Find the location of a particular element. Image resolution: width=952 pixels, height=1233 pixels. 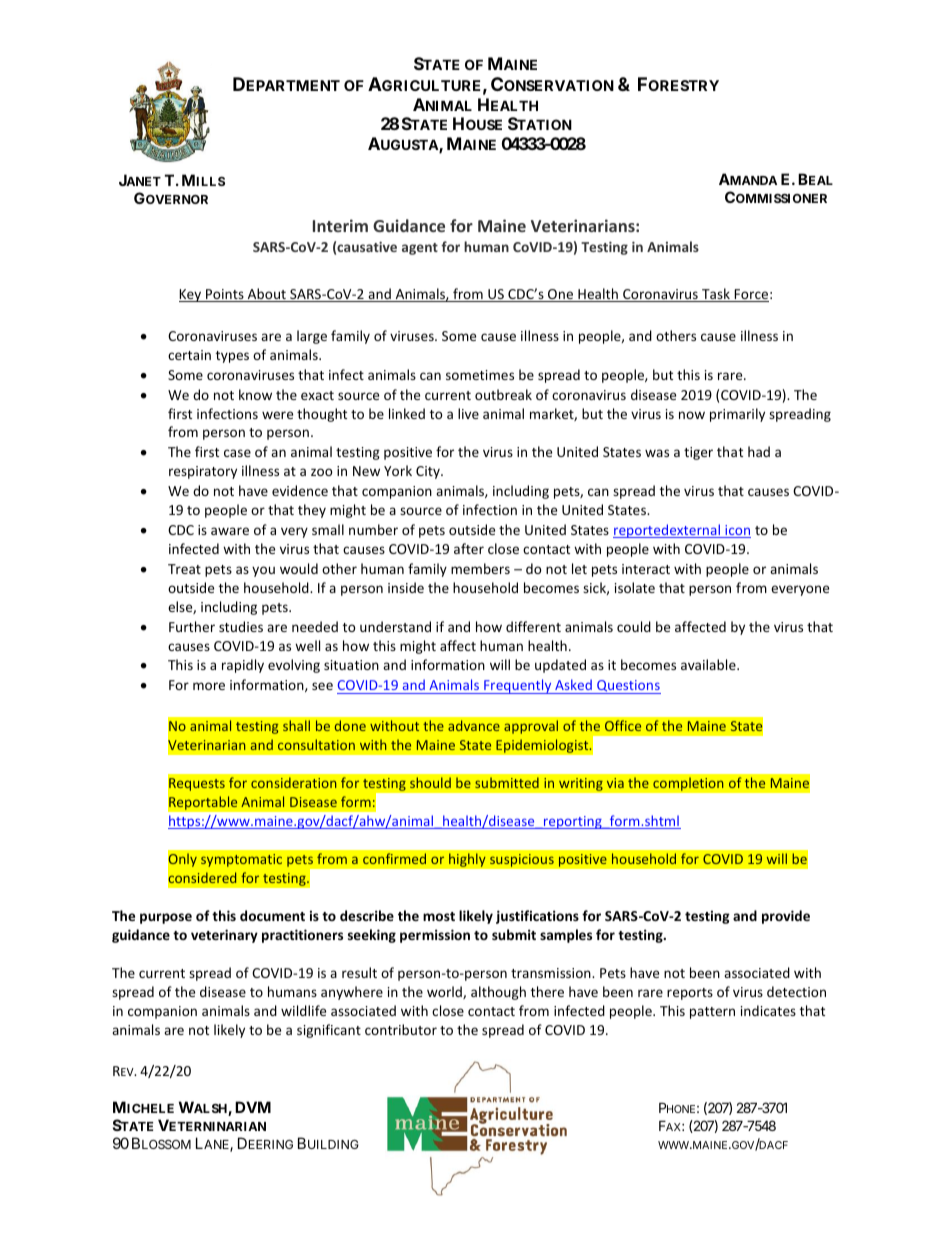

Frequently is located at coordinates (518, 686).
